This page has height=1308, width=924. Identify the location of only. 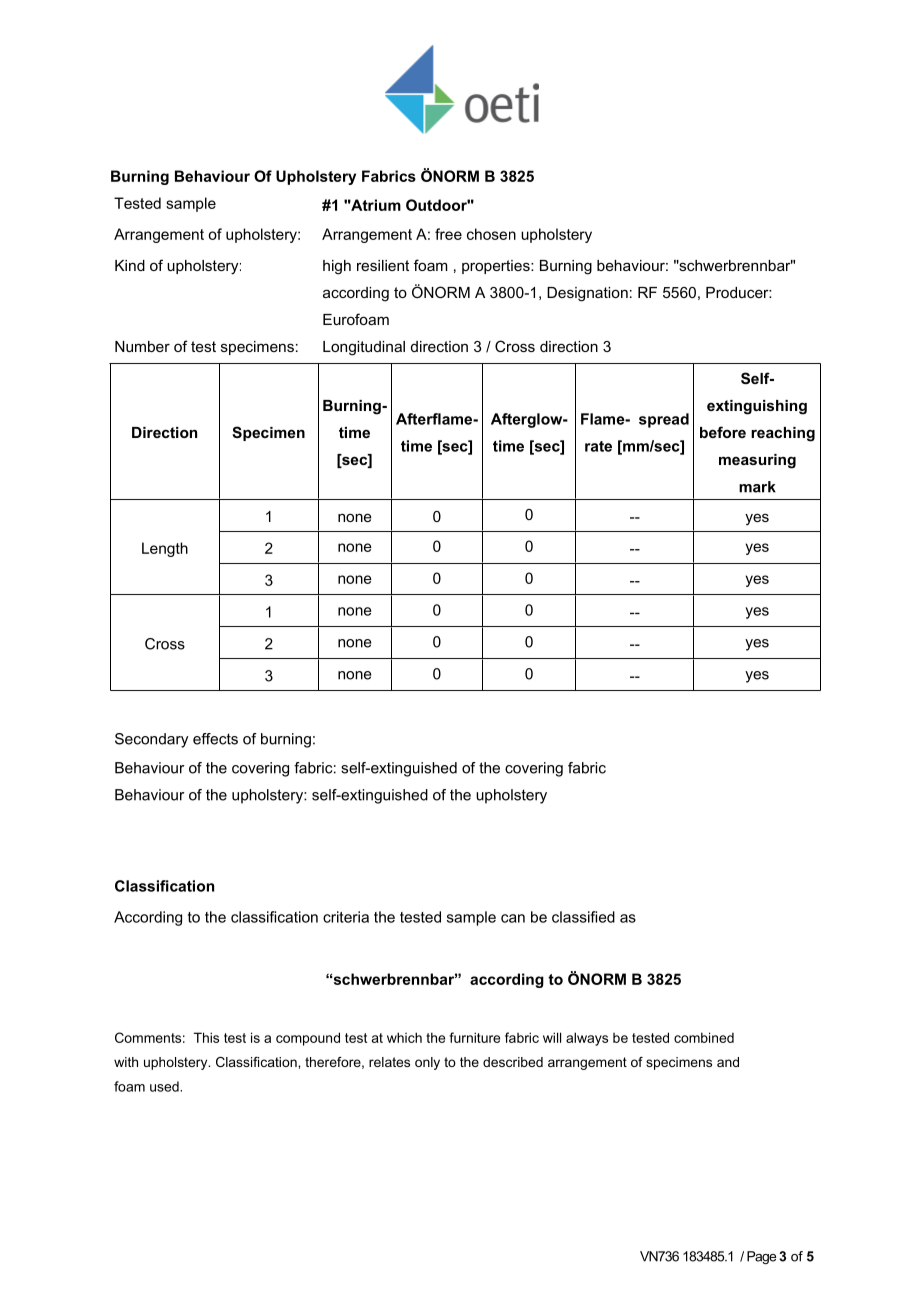
(427, 1063).
